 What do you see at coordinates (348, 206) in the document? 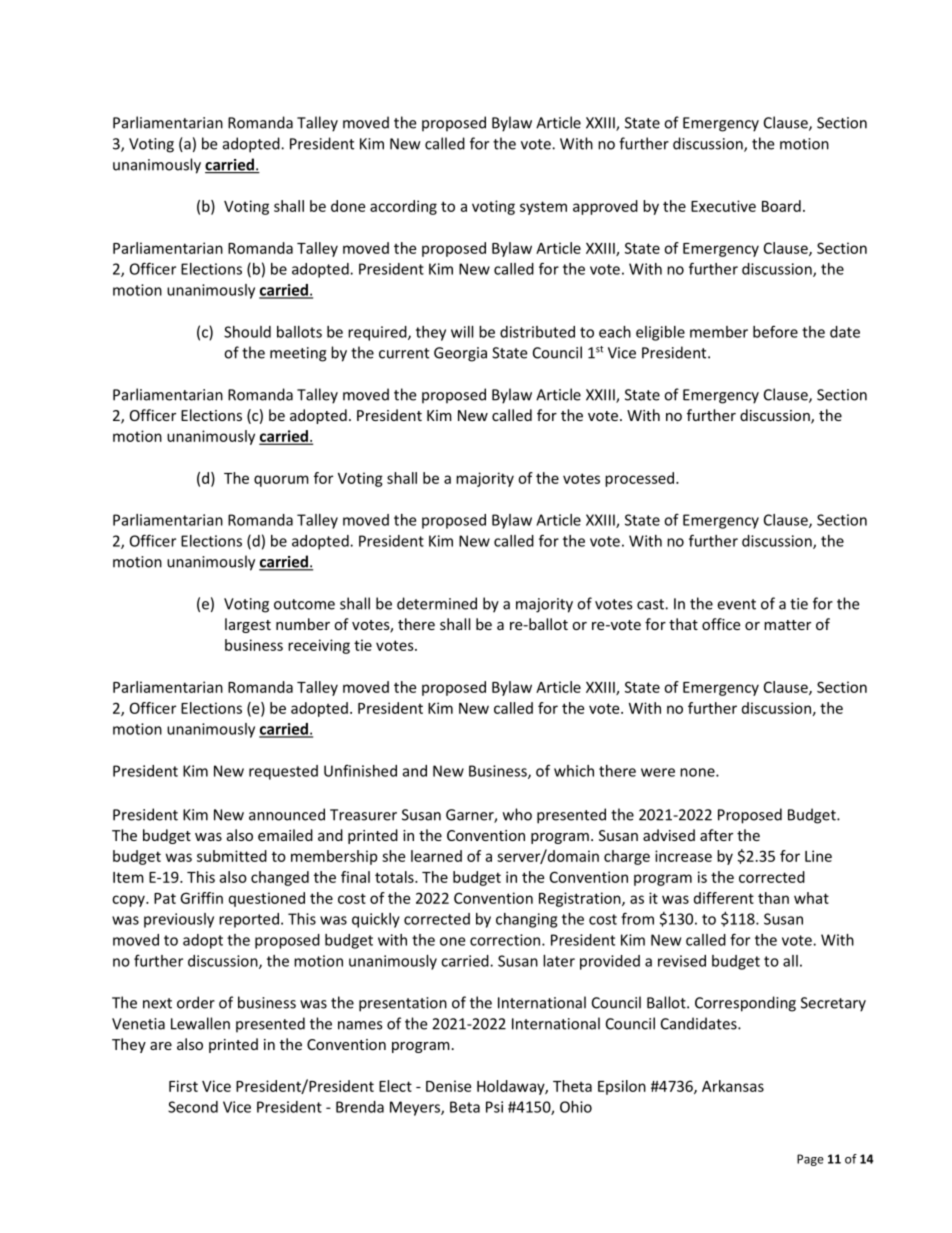
I see `done` at bounding box center [348, 206].
